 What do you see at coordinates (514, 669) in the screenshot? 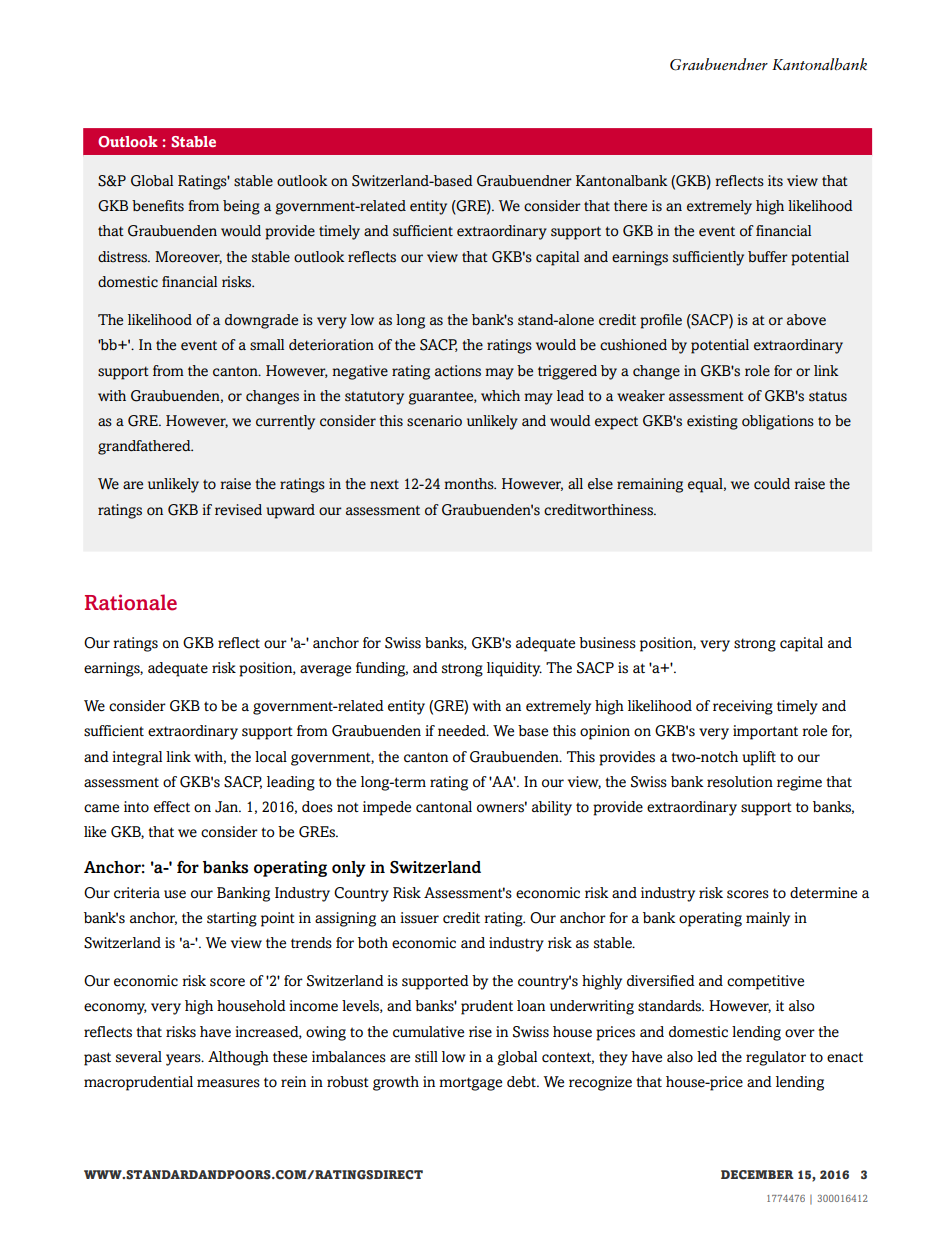
I see `liquidity` at bounding box center [514, 669].
